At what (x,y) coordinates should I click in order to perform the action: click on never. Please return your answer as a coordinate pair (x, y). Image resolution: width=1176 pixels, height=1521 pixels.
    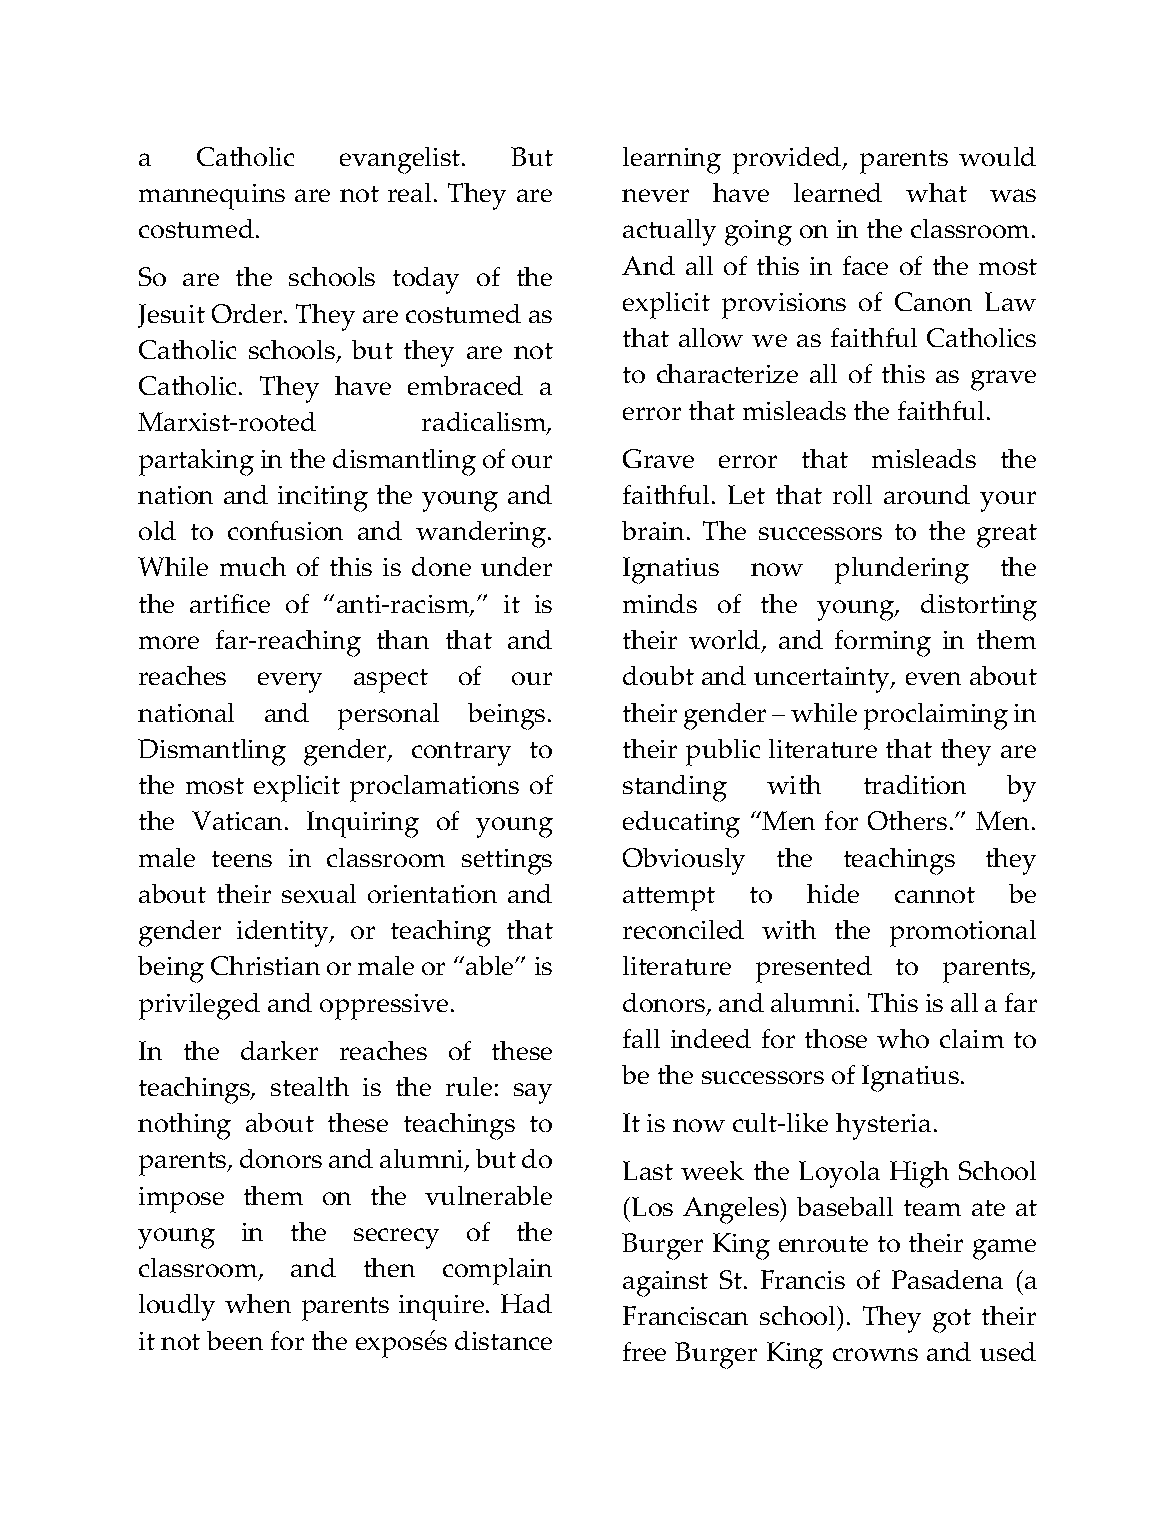
    Looking at the image, I should click on (655, 195).
